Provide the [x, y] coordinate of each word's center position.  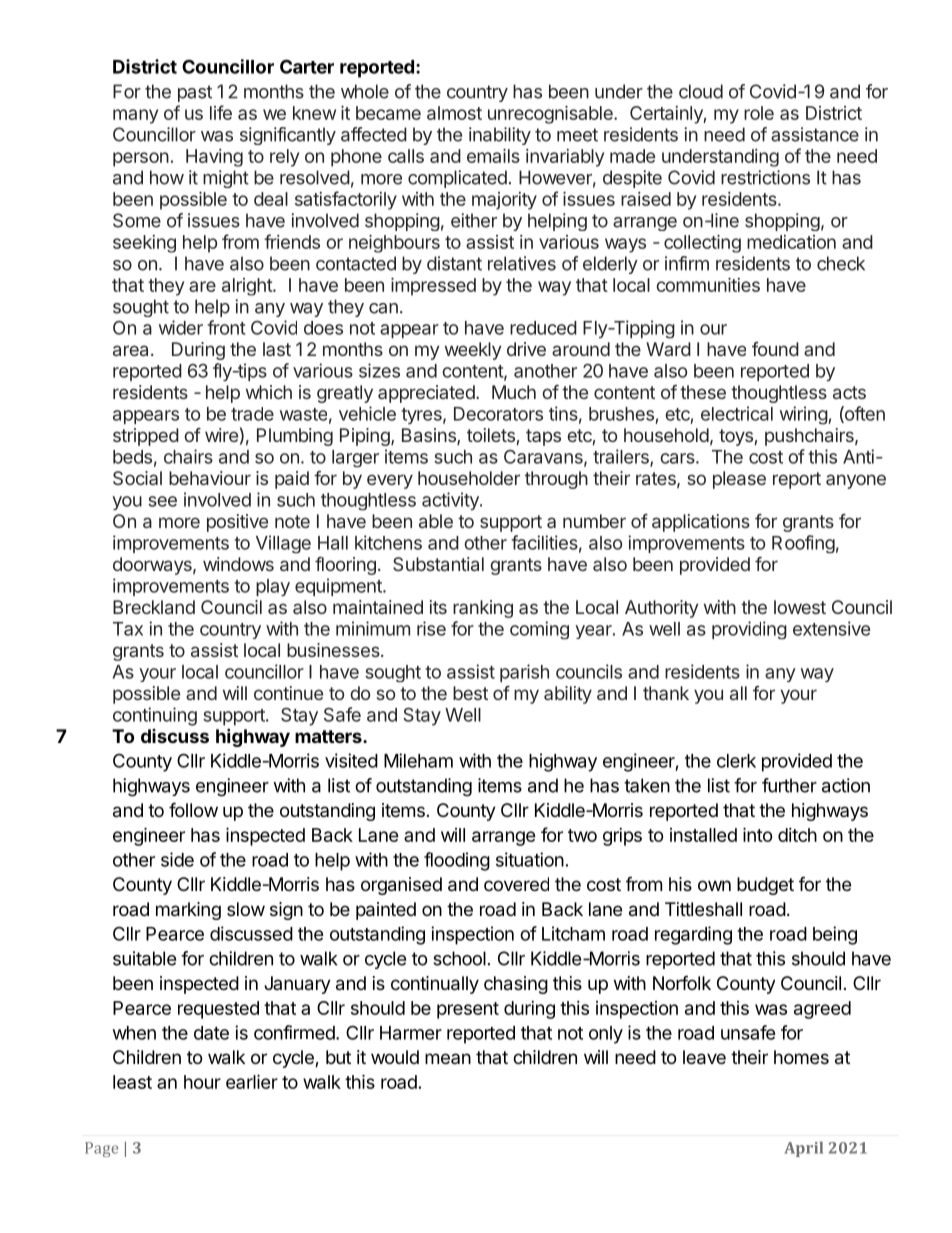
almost [454, 113]
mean [448, 1058]
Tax [128, 629]
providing [749, 630]
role [759, 113]
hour [202, 1082]
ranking [483, 609]
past [195, 93]
